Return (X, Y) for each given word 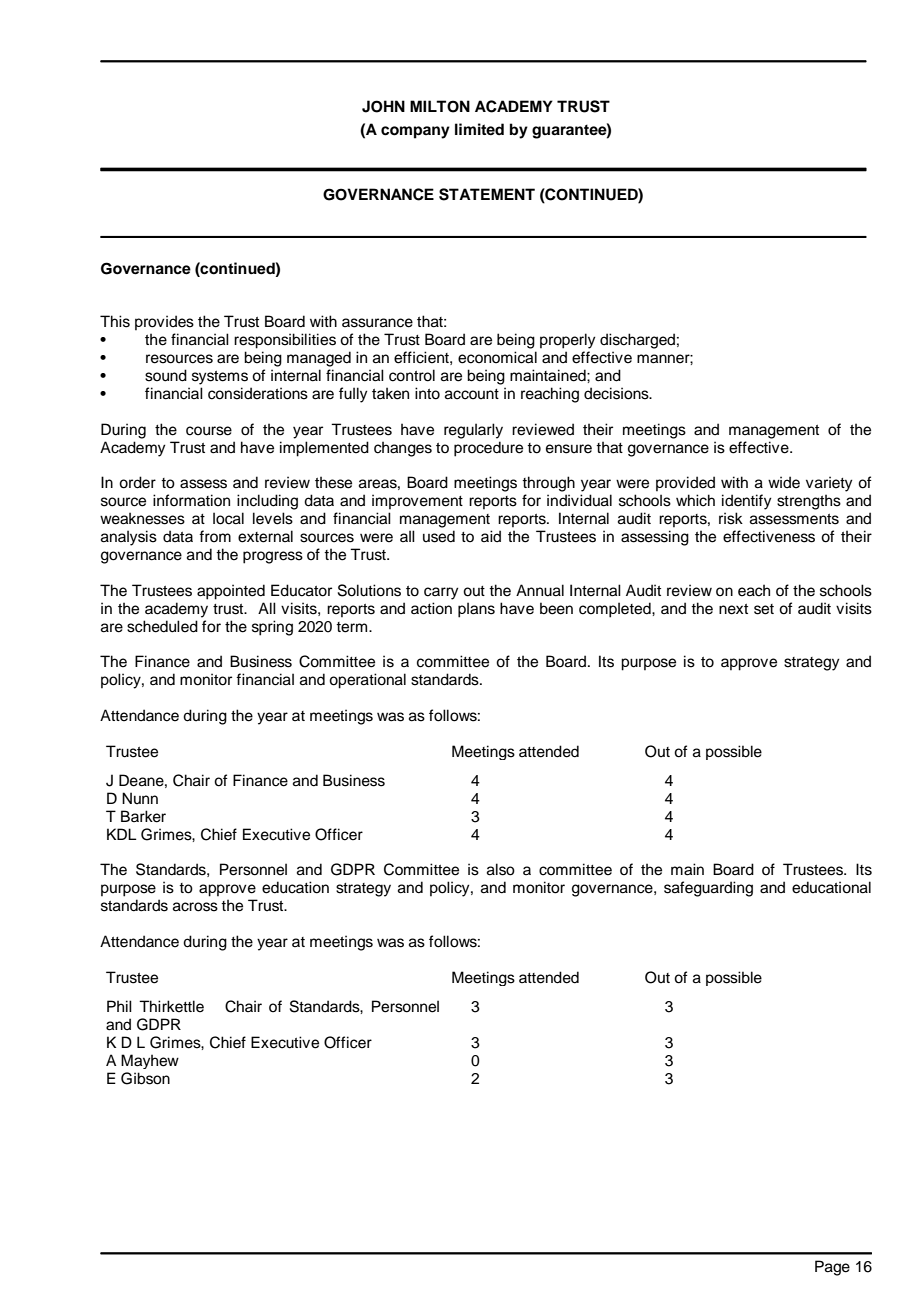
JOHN (383, 106)
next (733, 609)
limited (479, 129)
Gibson (145, 1078)
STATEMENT (487, 194)
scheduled (162, 626)
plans (476, 610)
